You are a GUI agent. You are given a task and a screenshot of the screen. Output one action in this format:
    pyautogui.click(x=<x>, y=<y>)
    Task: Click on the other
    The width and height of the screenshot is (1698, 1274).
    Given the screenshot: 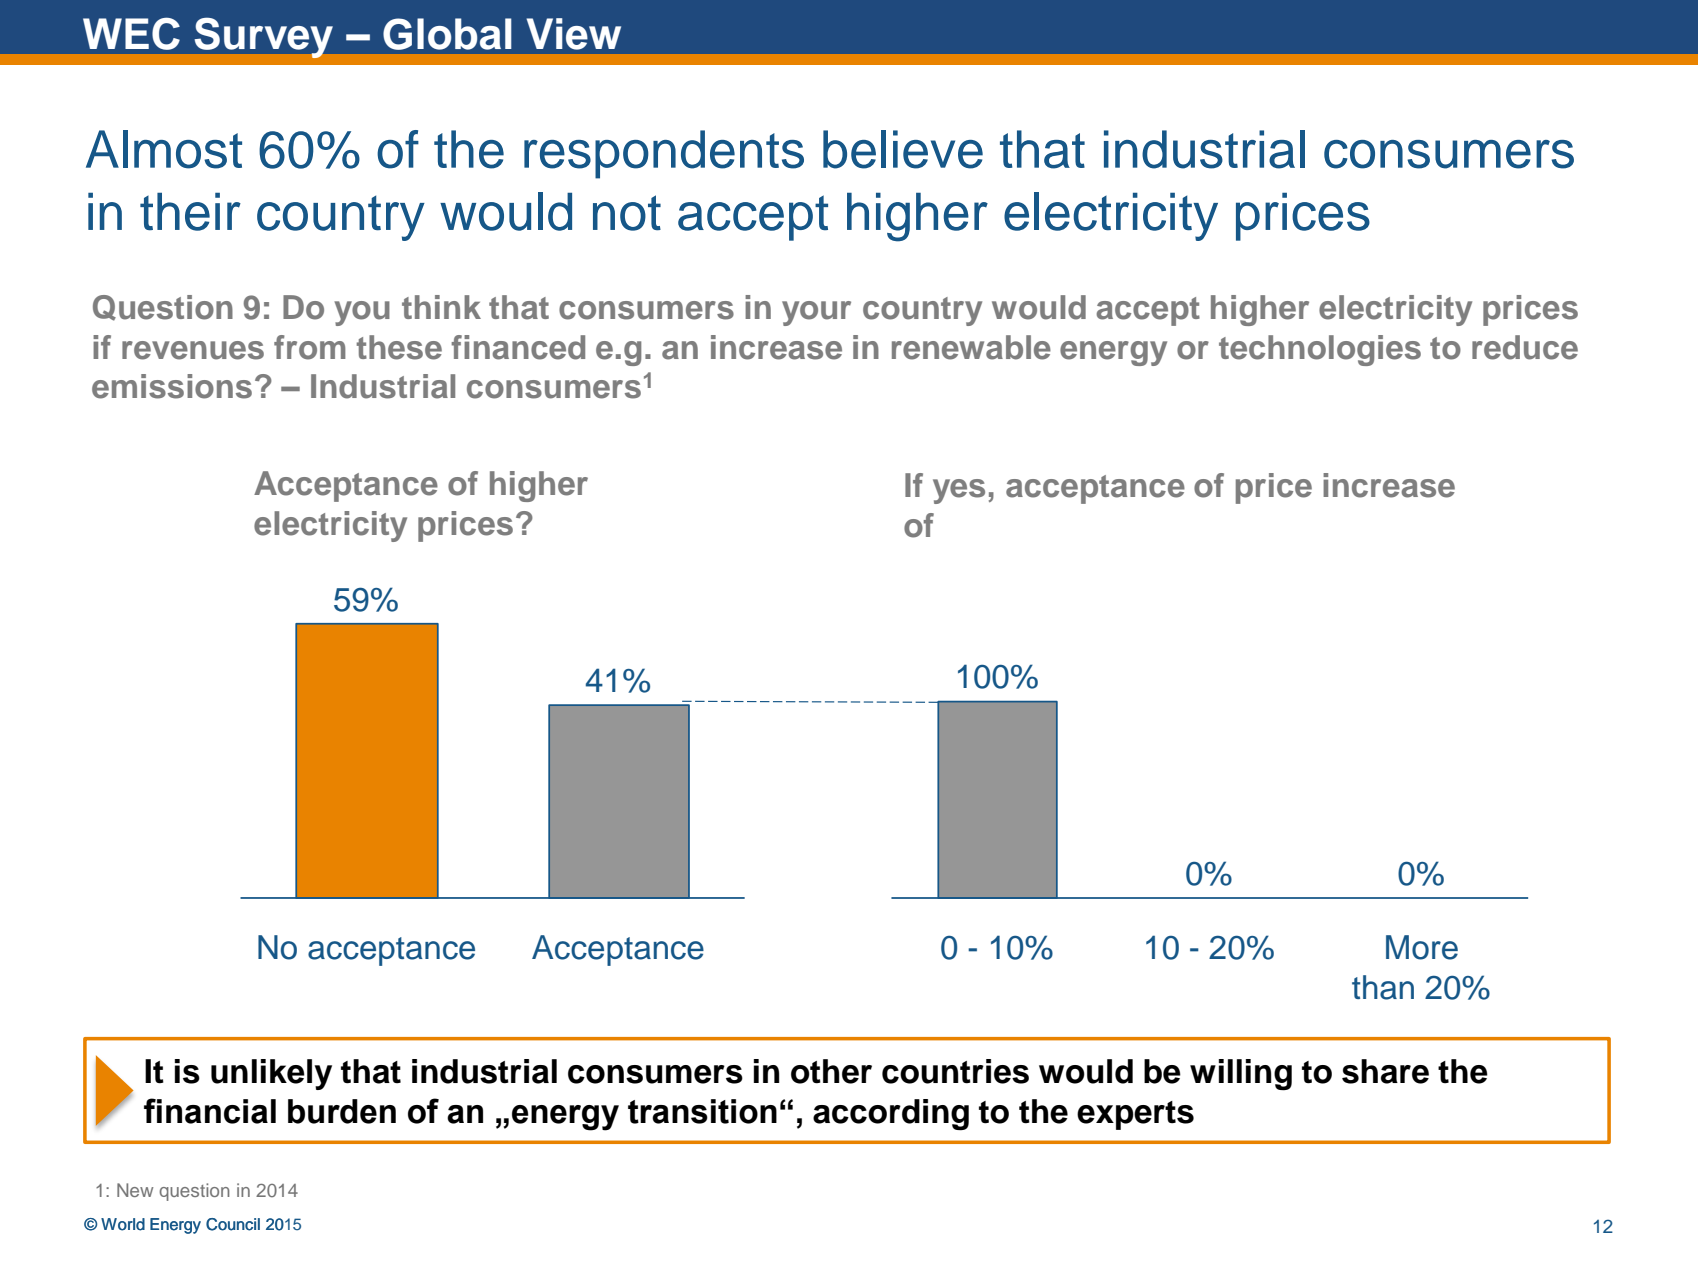 What is the action you would take?
    pyautogui.click(x=831, y=1071)
